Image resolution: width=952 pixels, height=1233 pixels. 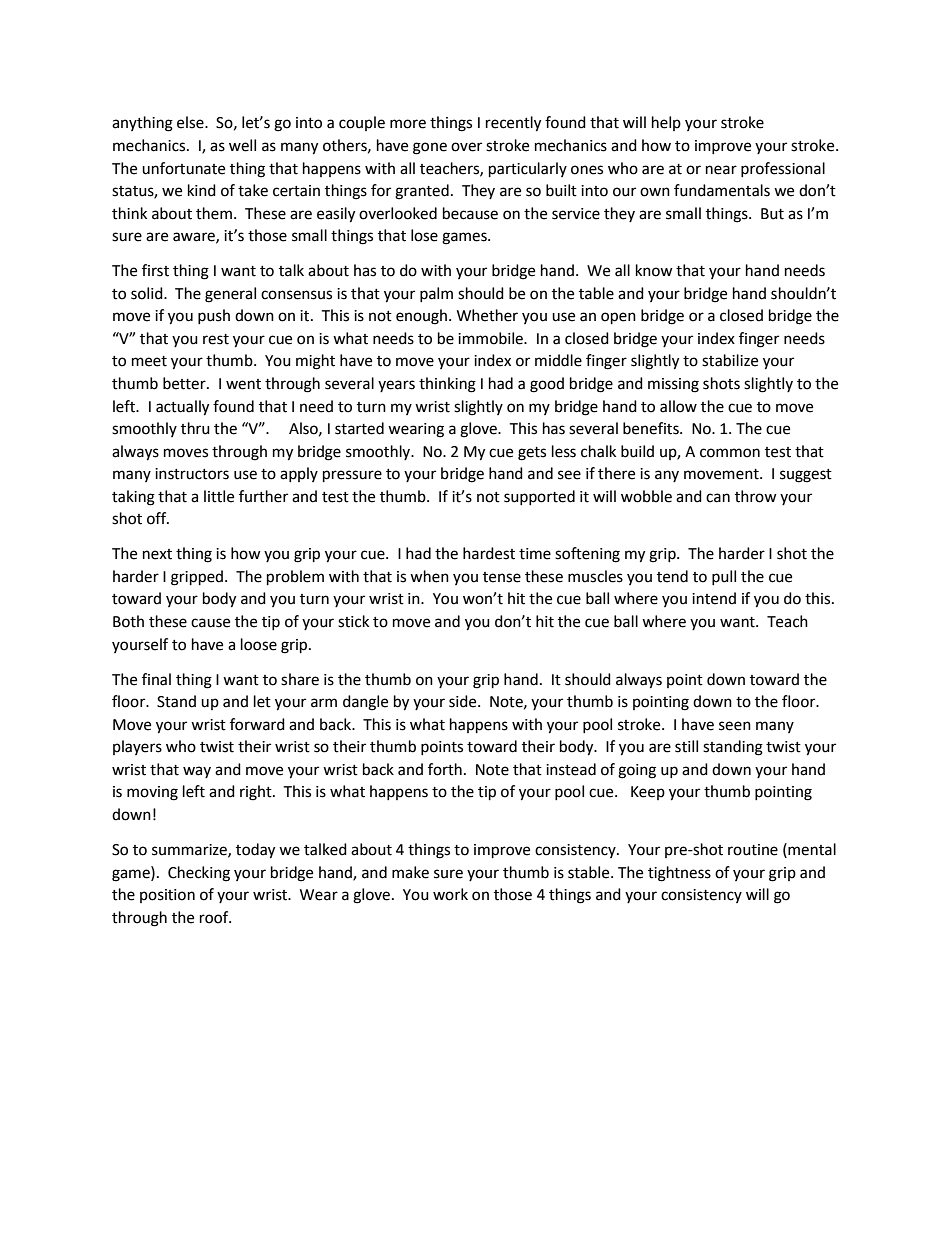 I want to click on near, so click(x=721, y=170).
